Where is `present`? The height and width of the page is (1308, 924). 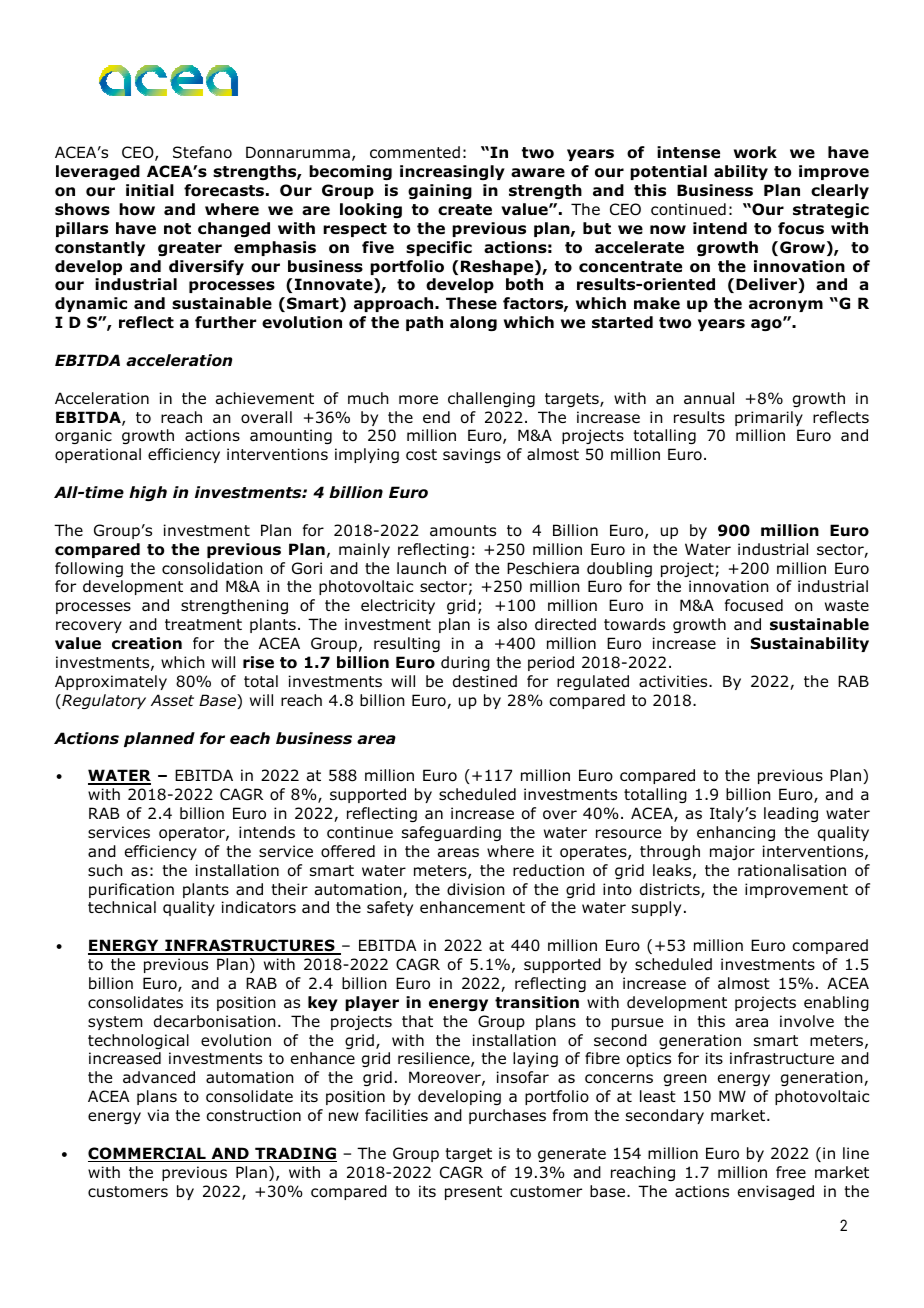
present is located at coordinates (473, 1193).
